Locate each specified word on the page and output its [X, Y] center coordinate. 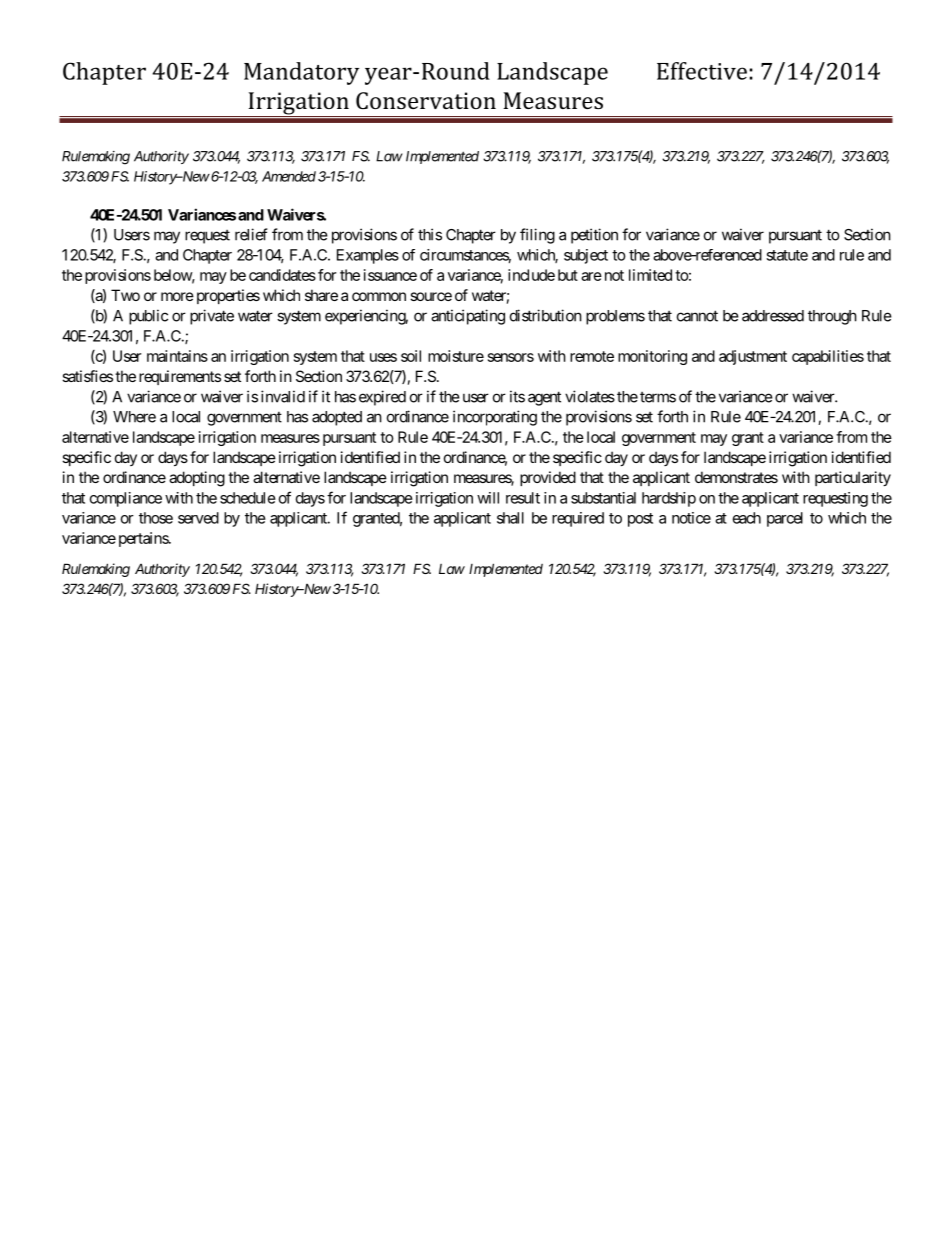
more [177, 296]
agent [544, 398]
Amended [289, 176]
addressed [773, 316]
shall [510, 518]
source [431, 296]
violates [590, 396]
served [198, 518]
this [430, 234]
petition [594, 236]
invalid [283, 396]
